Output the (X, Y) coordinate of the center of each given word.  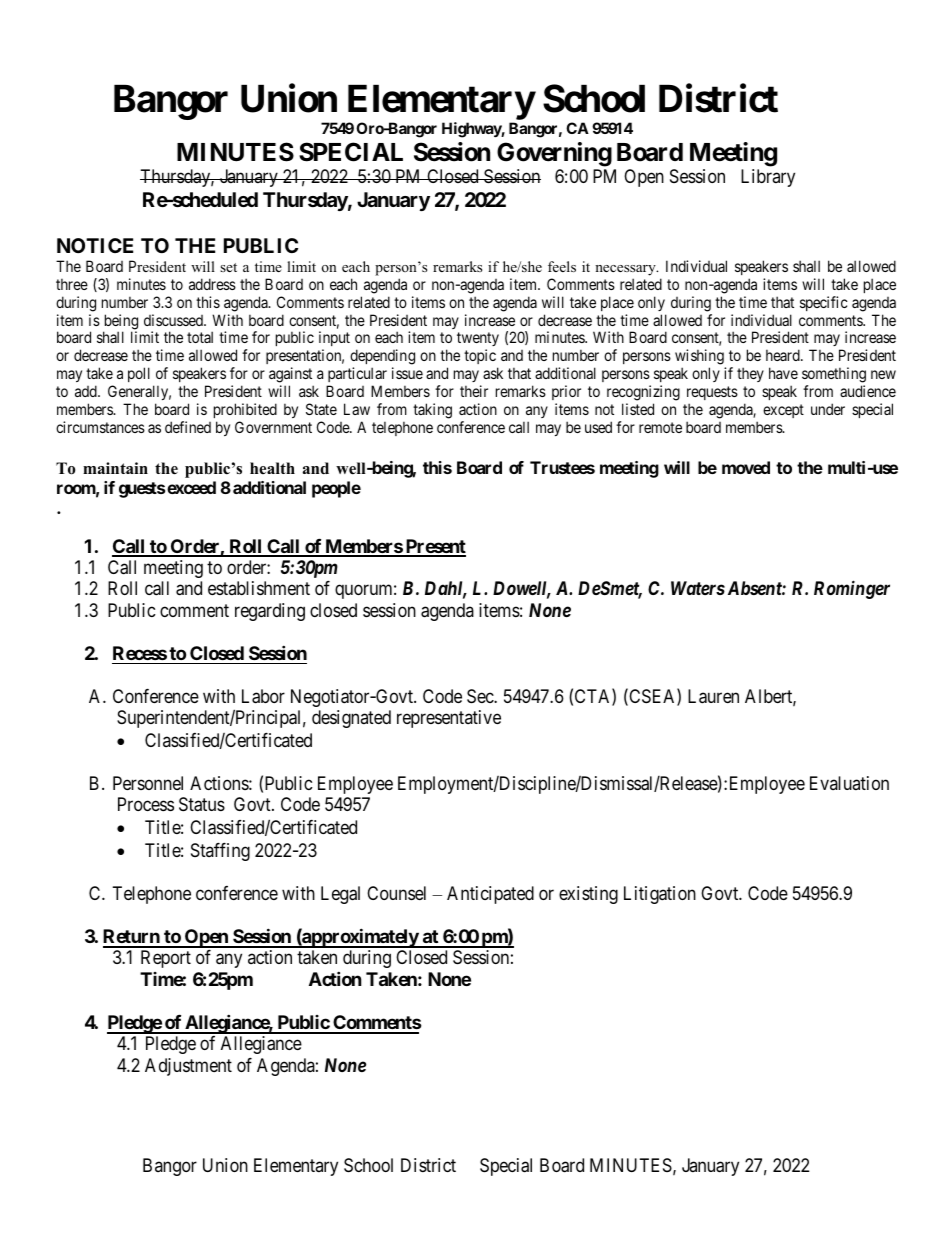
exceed (191, 487)
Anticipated (490, 895)
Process (146, 804)
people (336, 489)
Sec (481, 696)
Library (768, 178)
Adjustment (188, 1067)
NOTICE (95, 245)
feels (562, 266)
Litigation (660, 895)
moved (746, 467)
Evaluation (849, 783)
